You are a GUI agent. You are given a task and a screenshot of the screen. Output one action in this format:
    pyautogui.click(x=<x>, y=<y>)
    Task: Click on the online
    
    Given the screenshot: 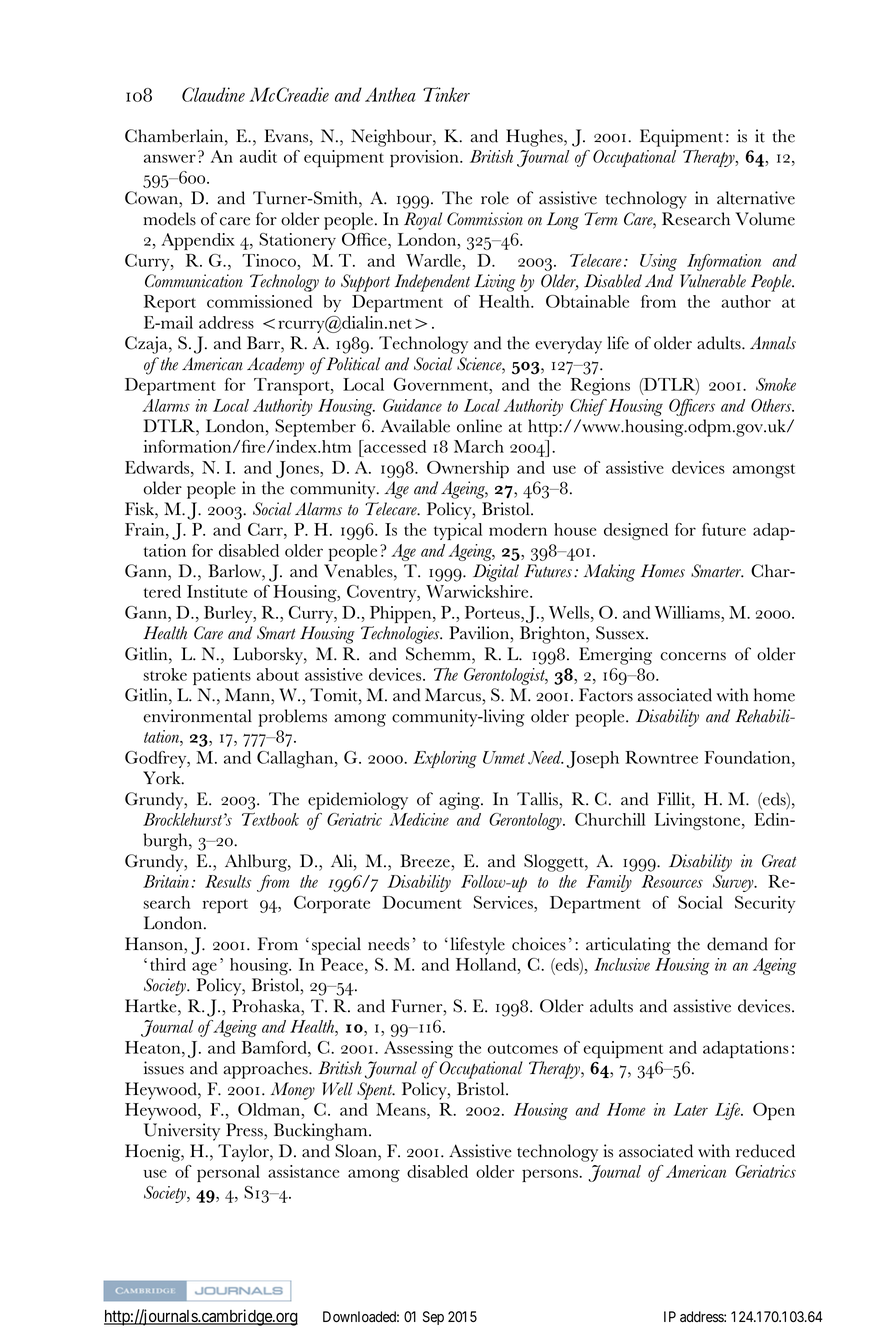 What is the action you would take?
    pyautogui.click(x=479, y=426)
